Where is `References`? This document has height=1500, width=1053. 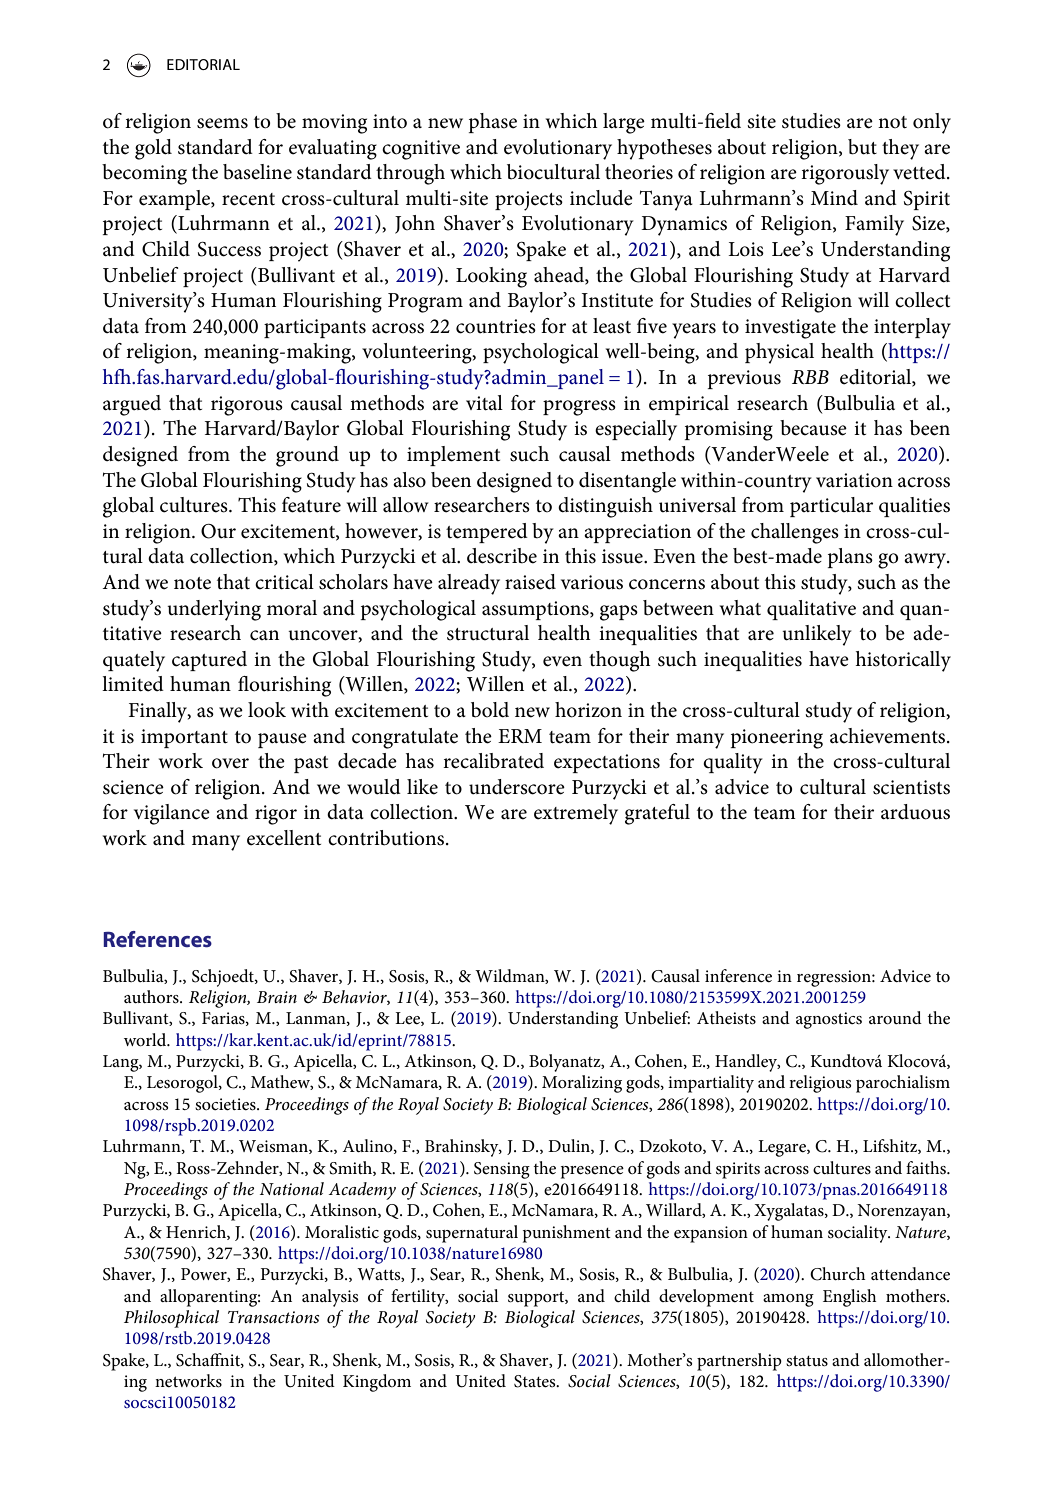 References is located at coordinates (157, 939).
